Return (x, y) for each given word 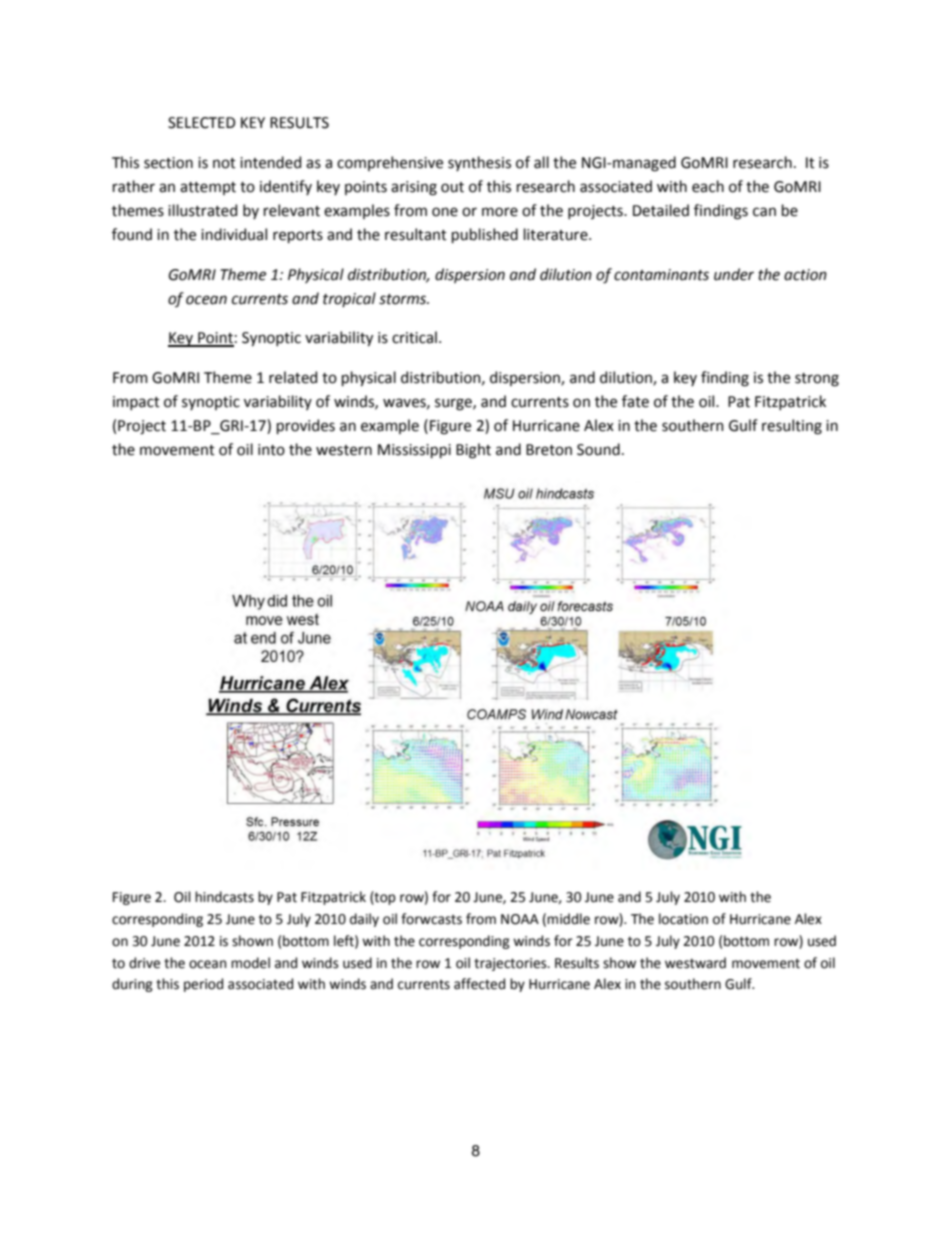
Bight (473, 451)
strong (817, 380)
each (708, 186)
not (224, 163)
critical (414, 337)
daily (364, 920)
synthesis (479, 163)
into (271, 450)
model (250, 963)
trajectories (511, 964)
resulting (792, 427)
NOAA (520, 919)
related (293, 377)
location (683, 919)
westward (695, 963)
